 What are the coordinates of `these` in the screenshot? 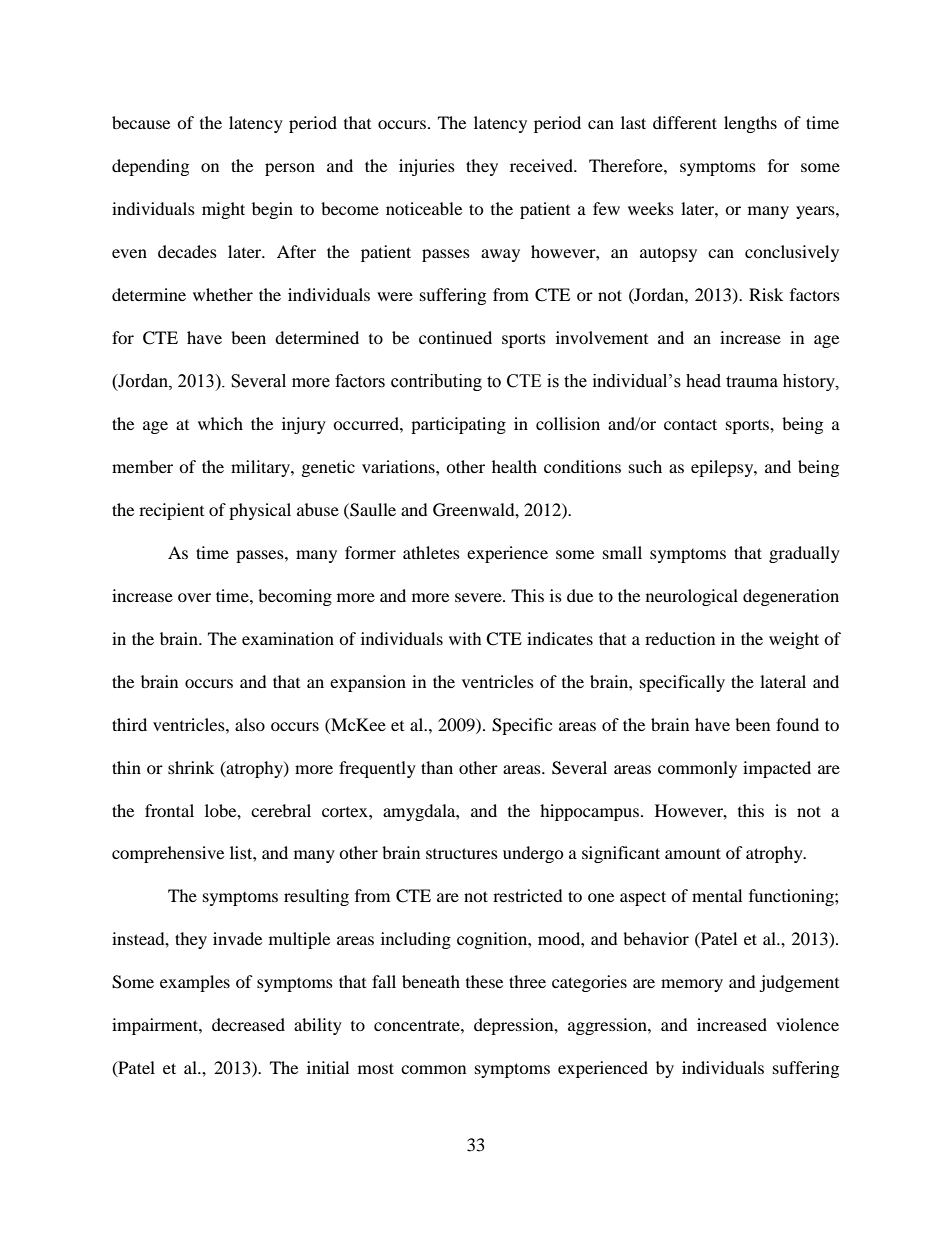 It's located at (484, 981).
